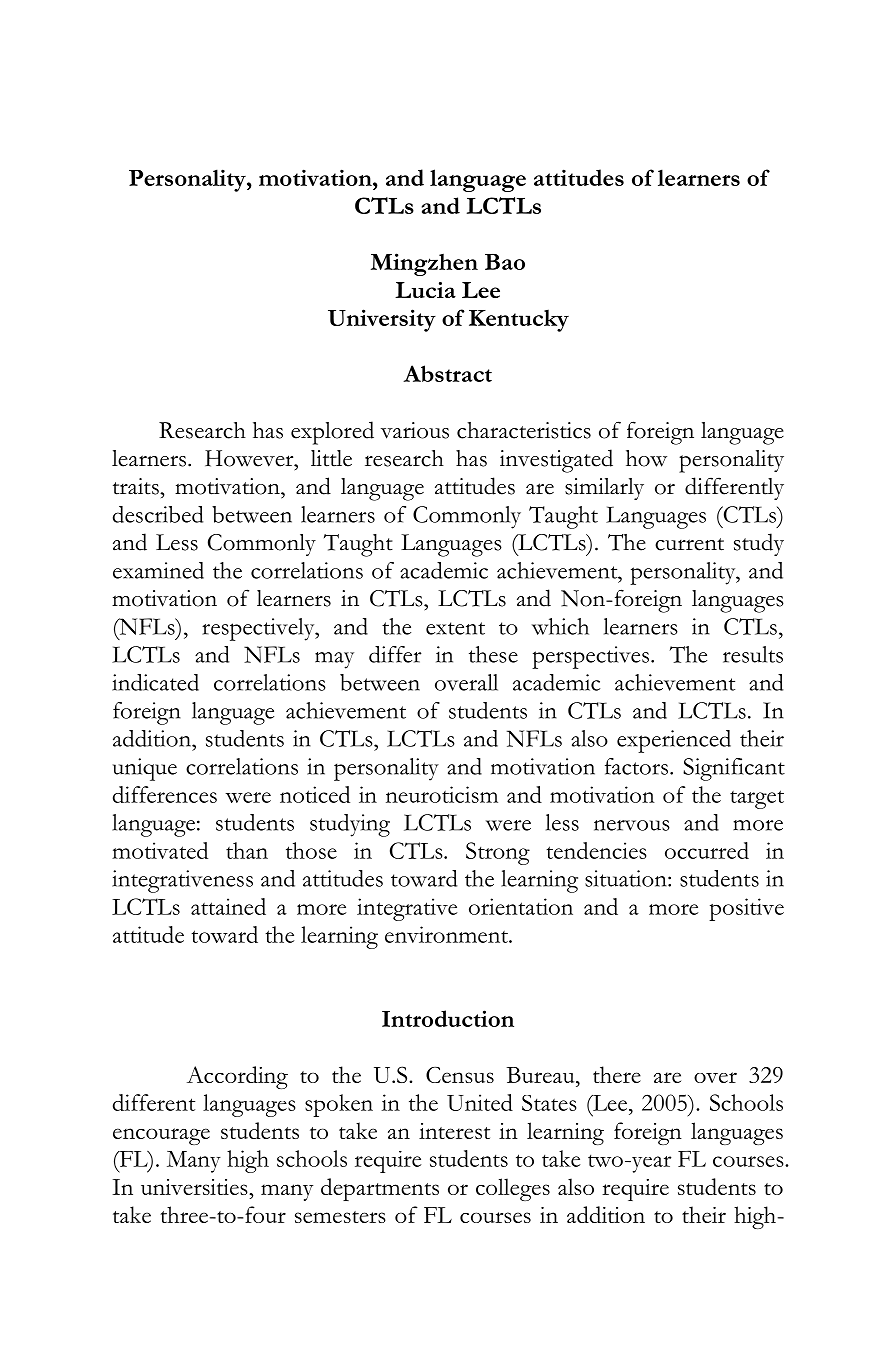 The height and width of the page is (1345, 896). Describe the element at coordinates (382, 320) in the page. I see `University` at that location.
